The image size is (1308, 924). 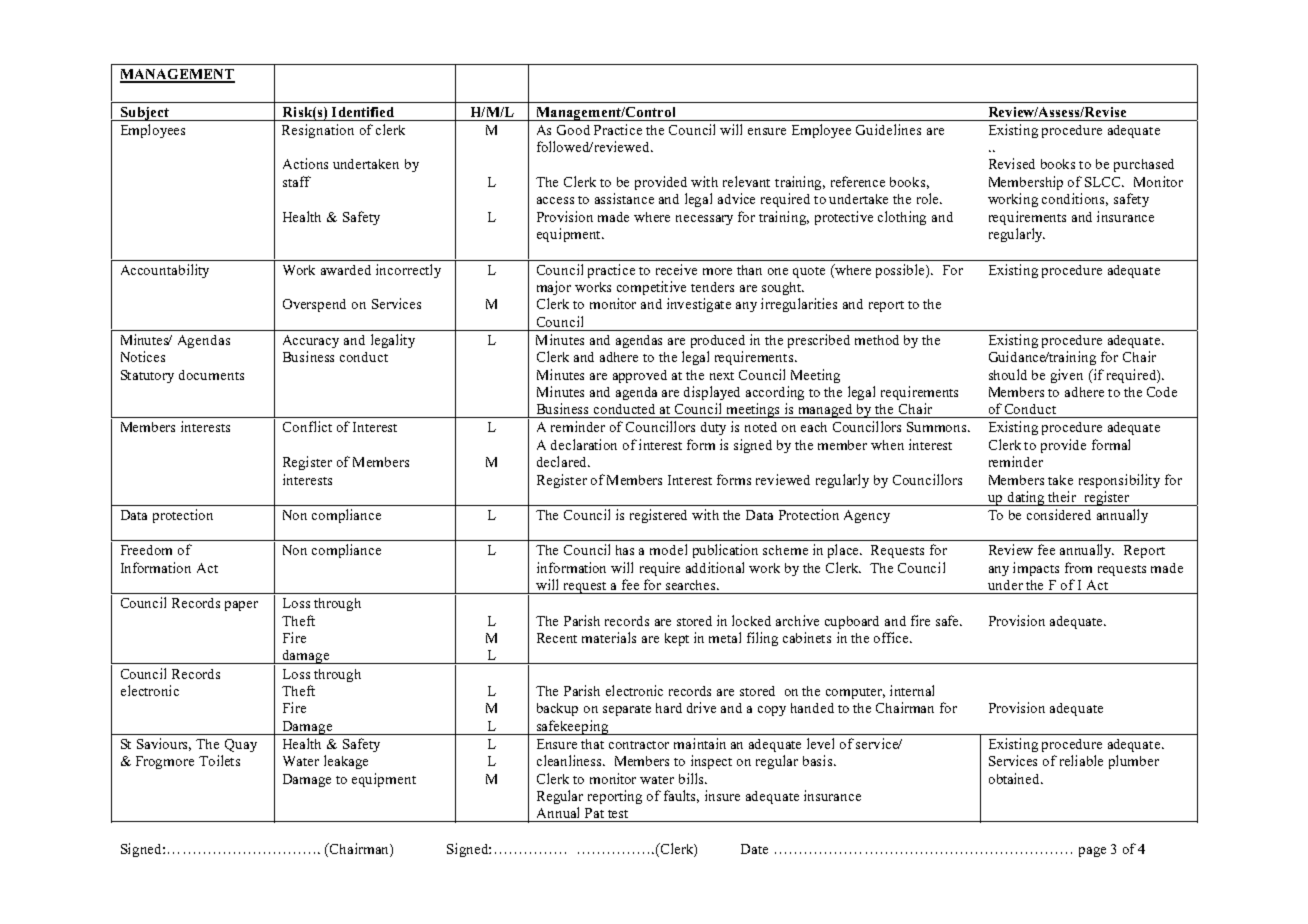 What do you see at coordinates (1144, 165) in the screenshot?
I see `purchased` at bounding box center [1144, 165].
